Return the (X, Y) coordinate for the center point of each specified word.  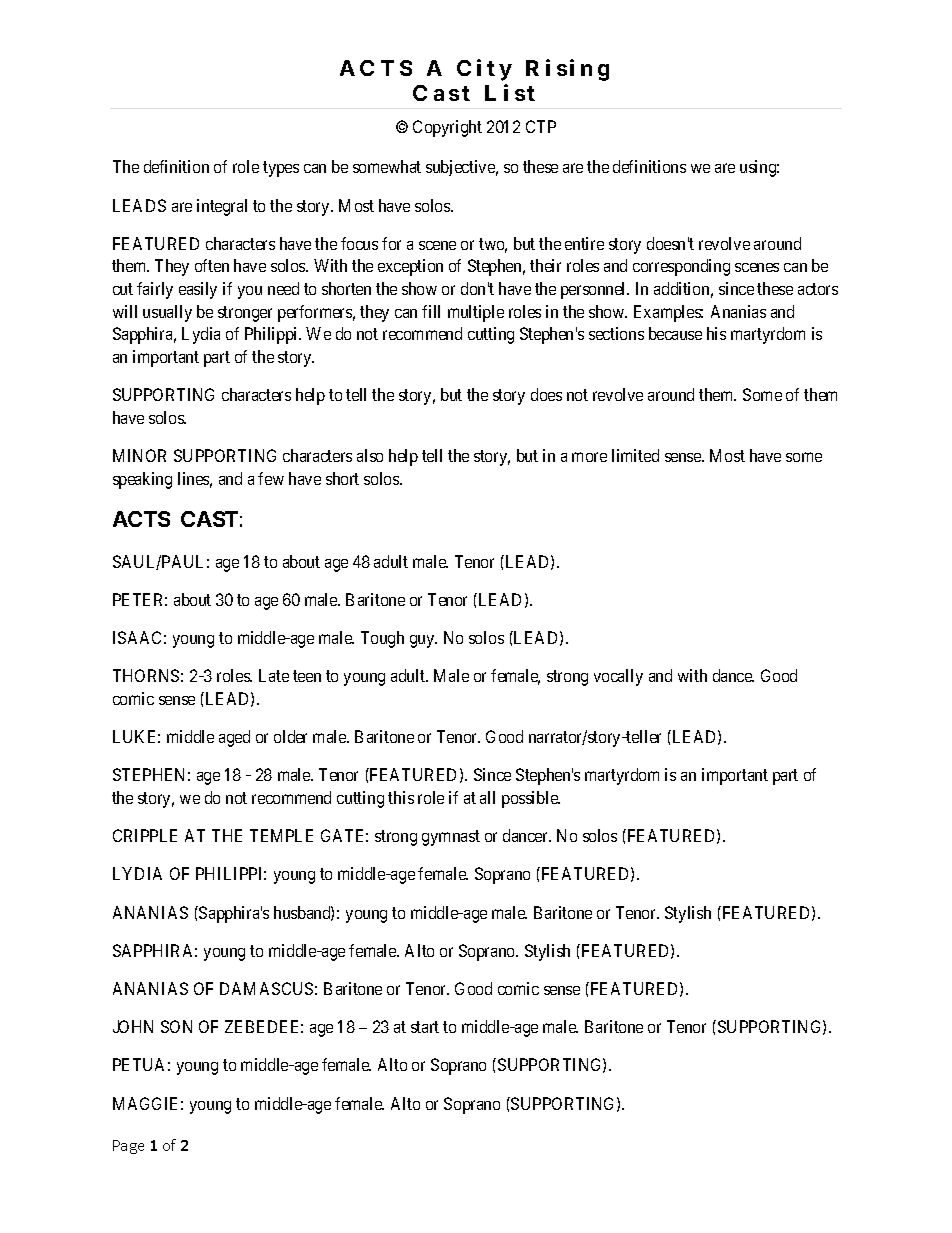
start (425, 1027)
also (370, 455)
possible (531, 799)
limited (635, 455)
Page (128, 1147)
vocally (618, 677)
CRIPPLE (145, 835)
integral (222, 207)
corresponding (681, 267)
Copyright (447, 128)
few (271, 478)
